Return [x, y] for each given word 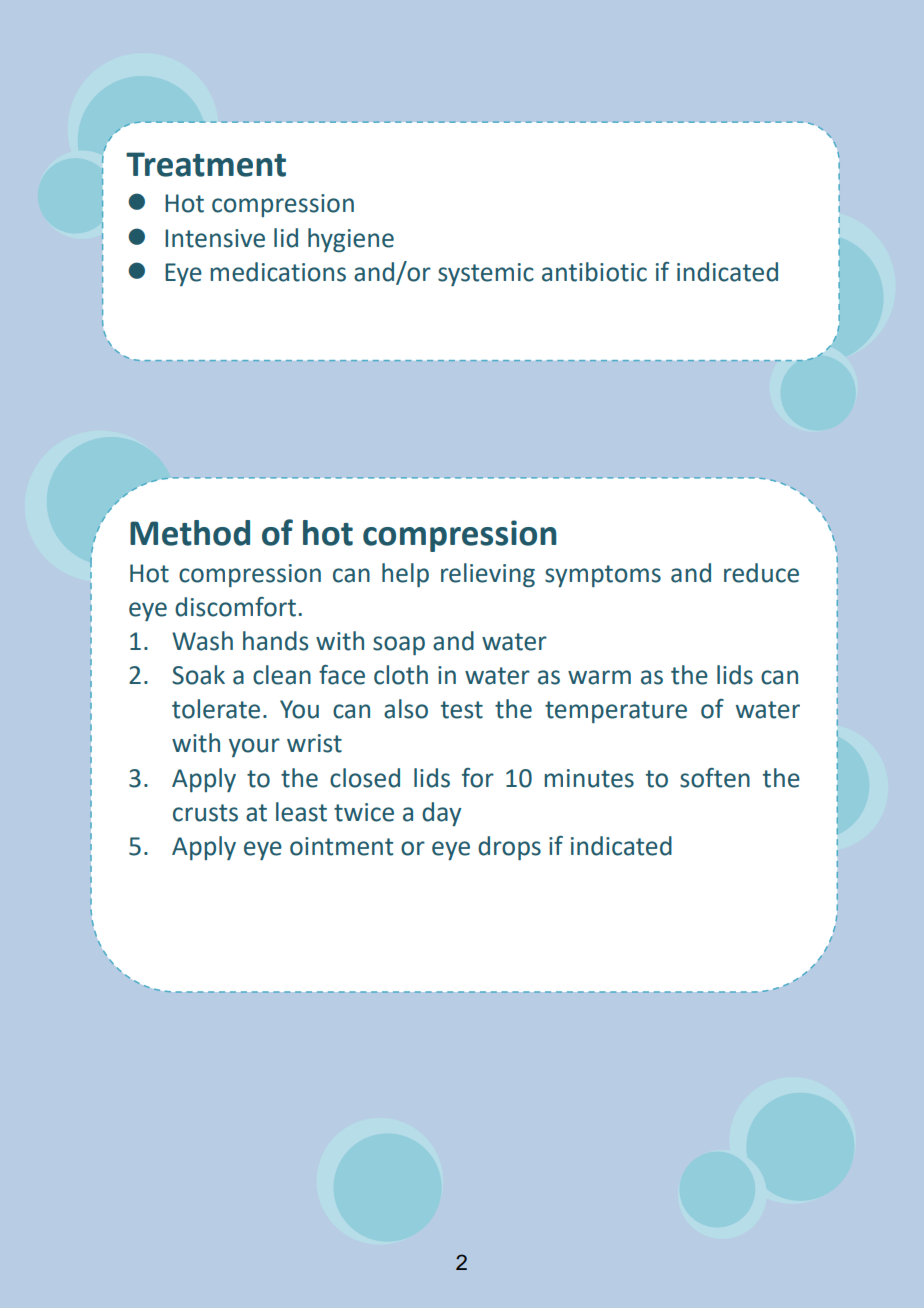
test [462, 710]
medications [278, 272]
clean [282, 675]
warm [599, 677]
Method [190, 533]
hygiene [351, 240]
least [301, 812]
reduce [761, 573]
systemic [486, 274]
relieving [488, 575]
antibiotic [594, 272]
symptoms [603, 576]
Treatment [206, 164]
